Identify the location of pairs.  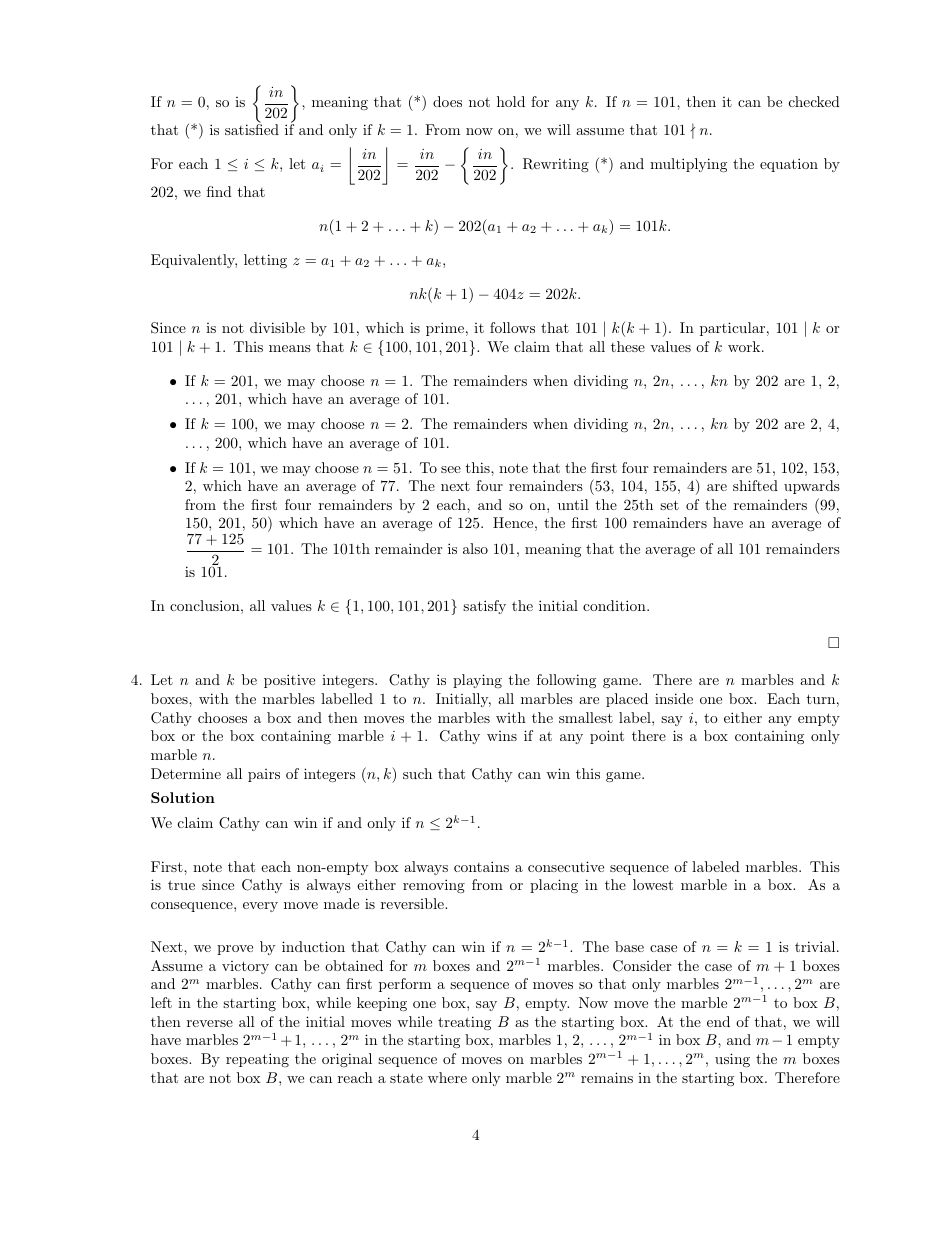
(264, 775).
